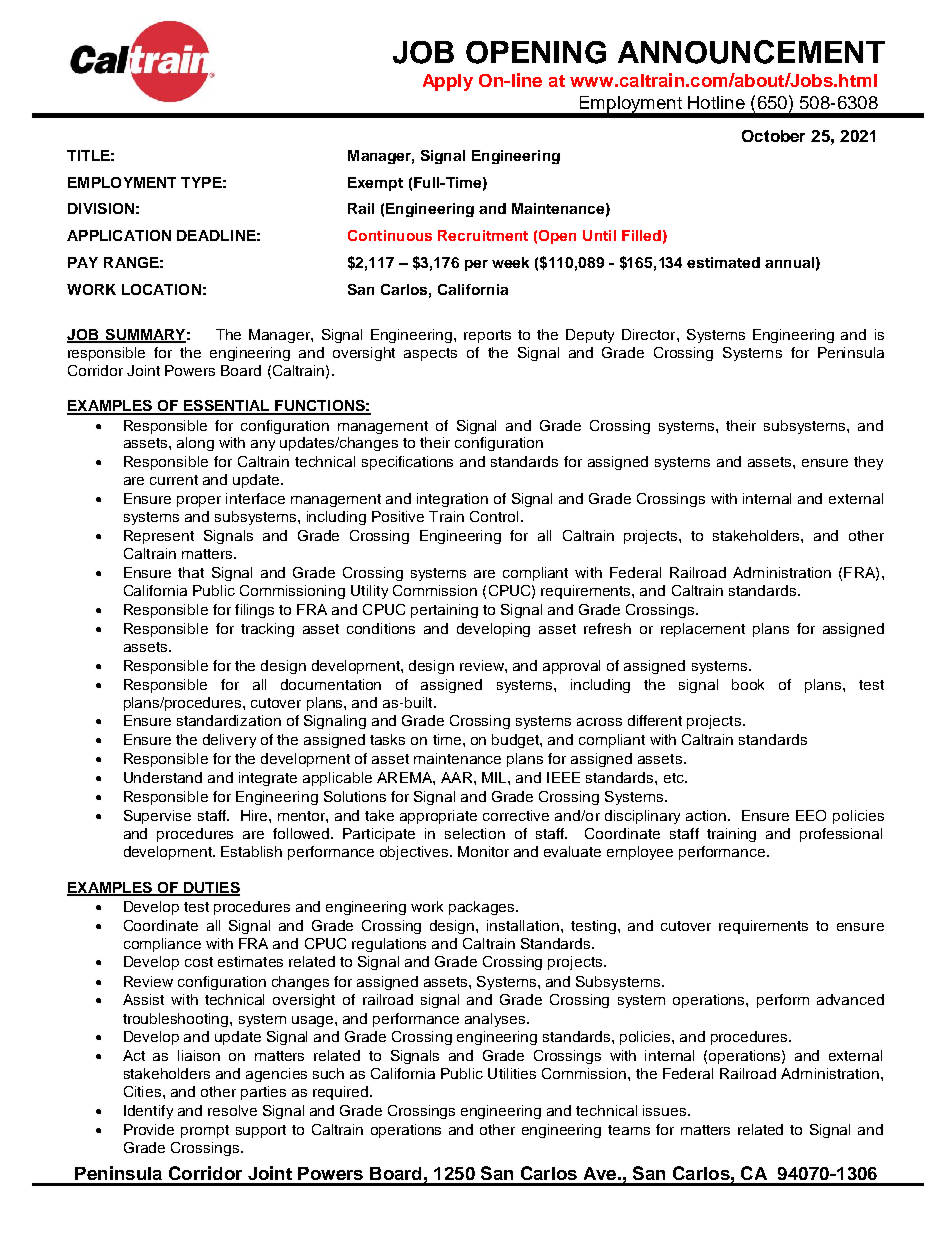 This page has width=952, height=1233. Describe the element at coordinates (119, 235) in the page. I see `APPLICATION` at that location.
